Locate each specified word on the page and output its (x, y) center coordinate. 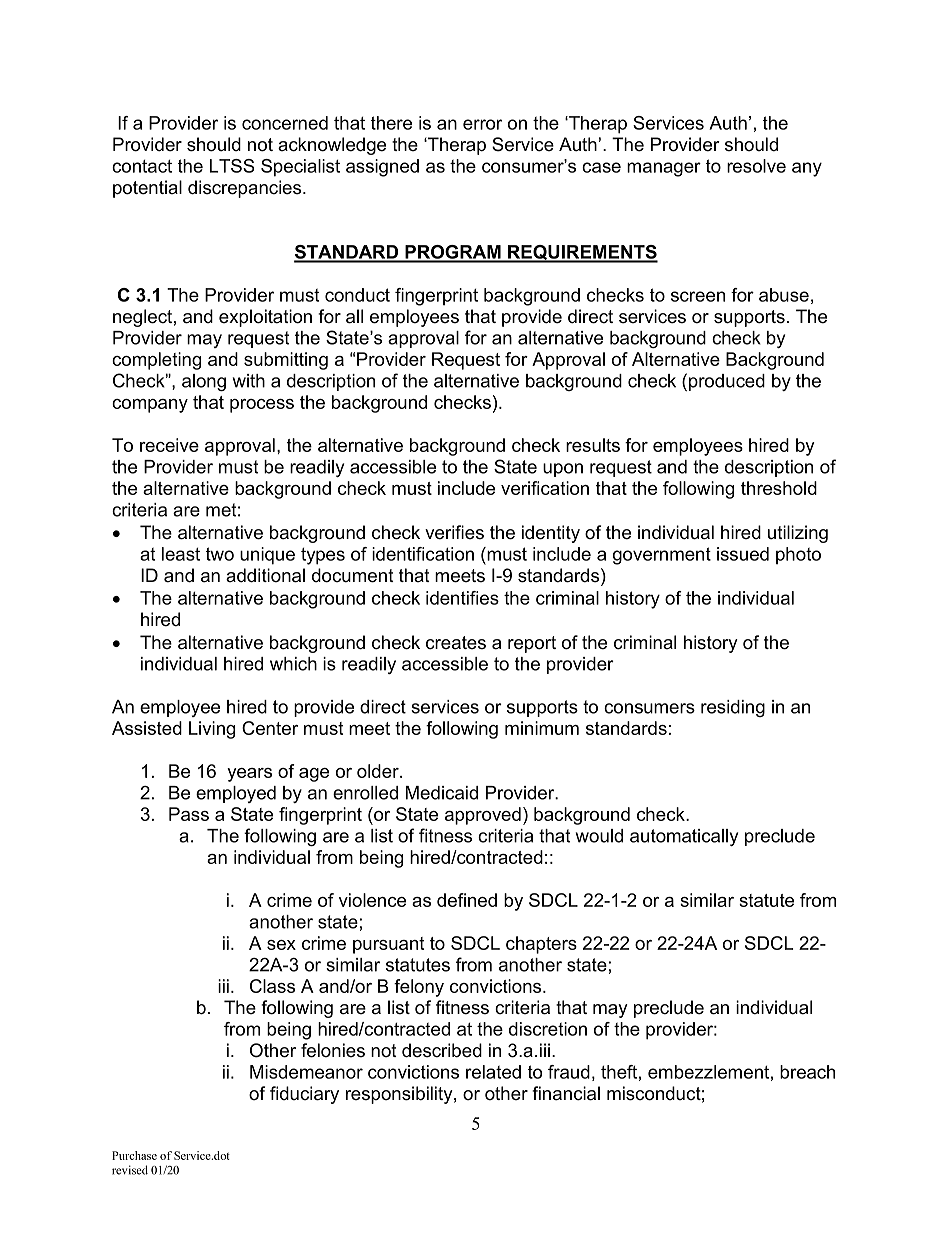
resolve (756, 166)
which (293, 664)
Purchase (134, 1155)
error (482, 124)
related (493, 1072)
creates (456, 643)
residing (733, 708)
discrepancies (246, 189)
